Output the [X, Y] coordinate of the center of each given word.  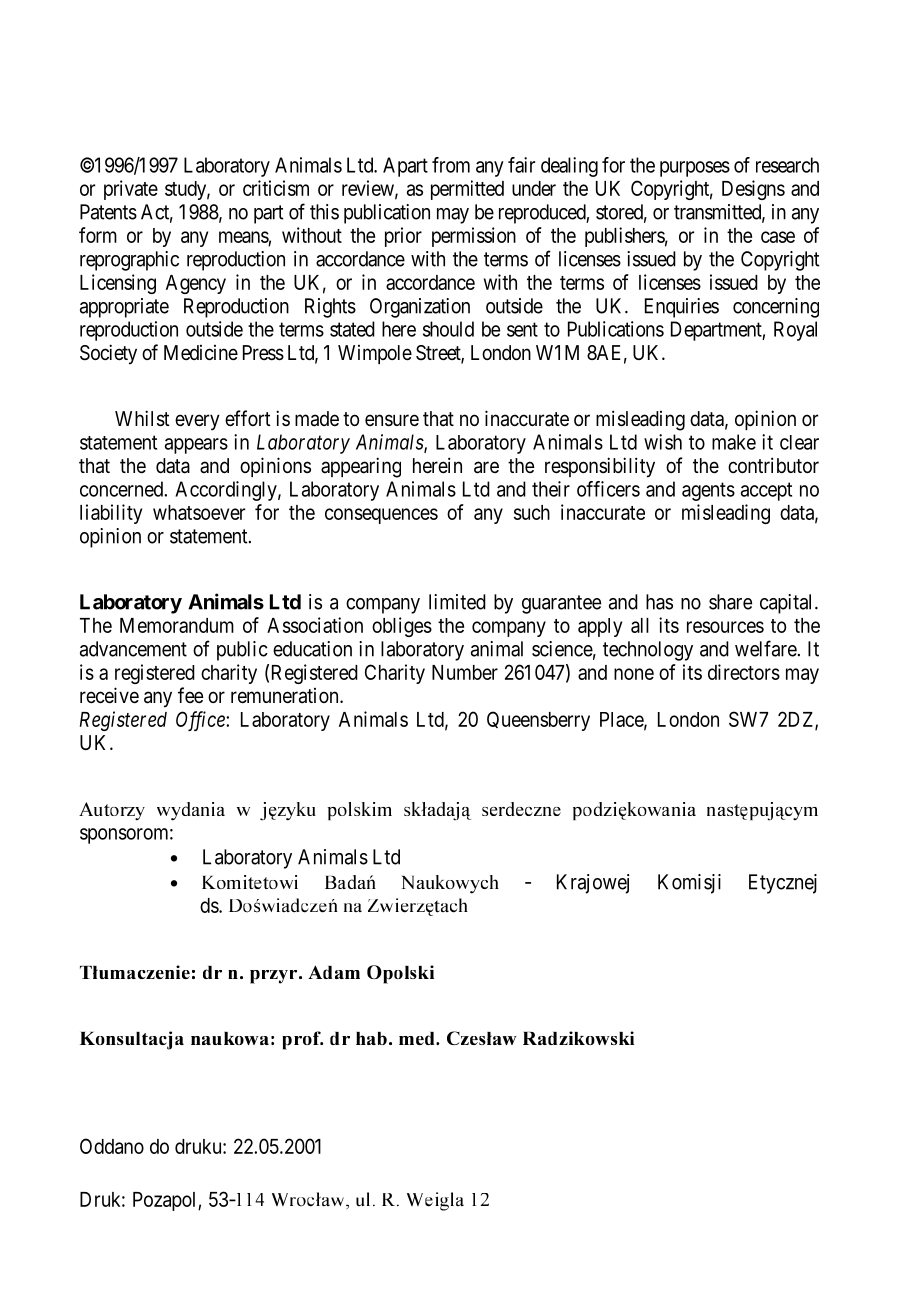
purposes [695, 169]
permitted [467, 190]
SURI [302, 1040]
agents [708, 491]
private [131, 190]
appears [196, 446]
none [634, 674]
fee [191, 695]
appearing [361, 467]
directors [744, 672]
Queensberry [538, 721]
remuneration [286, 696]
